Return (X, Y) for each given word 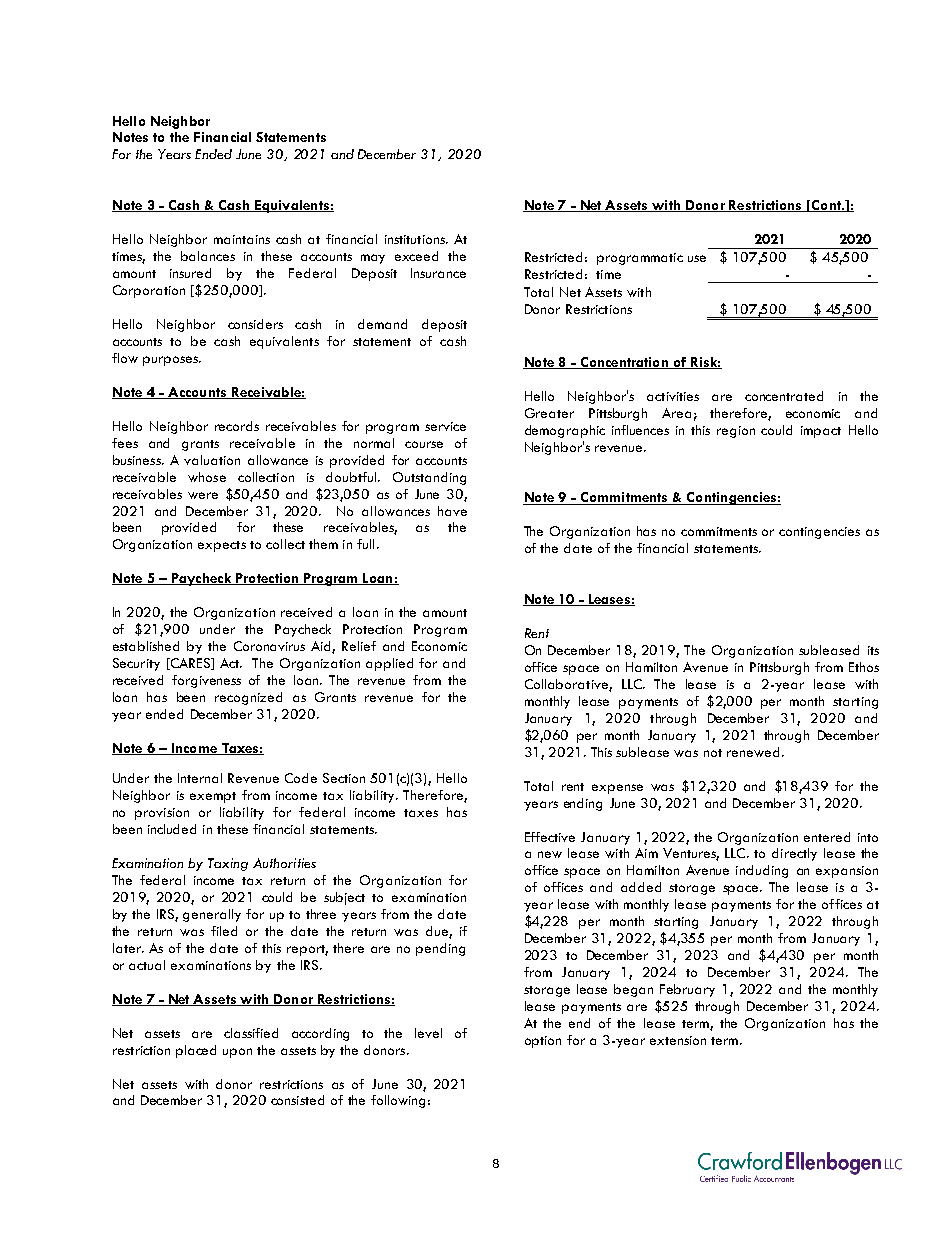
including (762, 871)
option (543, 1042)
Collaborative (567, 685)
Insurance (438, 273)
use (697, 258)
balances (208, 256)
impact (821, 432)
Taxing (228, 864)
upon (237, 1053)
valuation (212, 460)
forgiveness (206, 681)
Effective (550, 837)
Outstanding (429, 478)
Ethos (864, 667)
